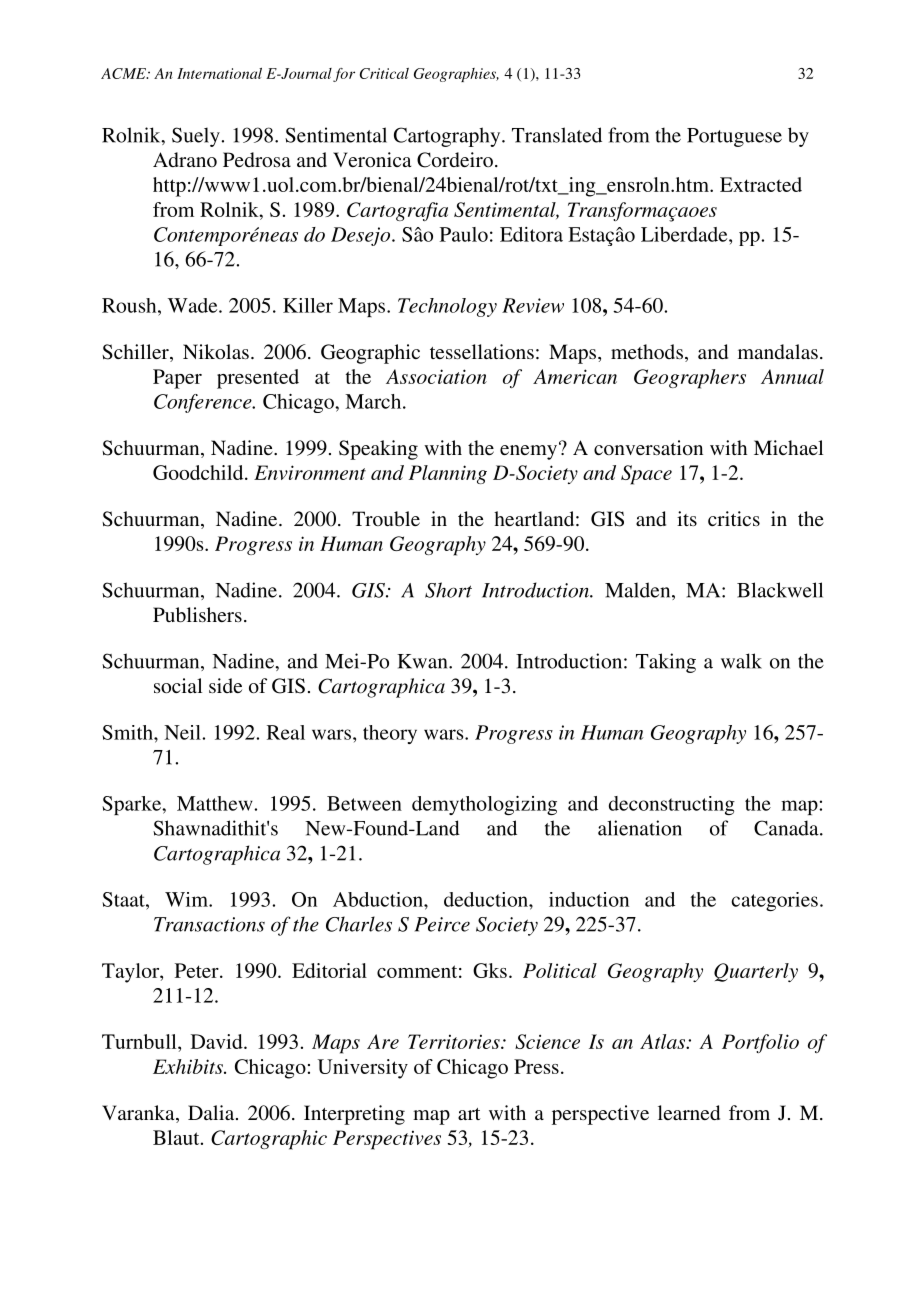 This screenshot has width=924, height=1307. What do you see at coordinates (204, 403) in the screenshot?
I see `Conference` at bounding box center [204, 403].
